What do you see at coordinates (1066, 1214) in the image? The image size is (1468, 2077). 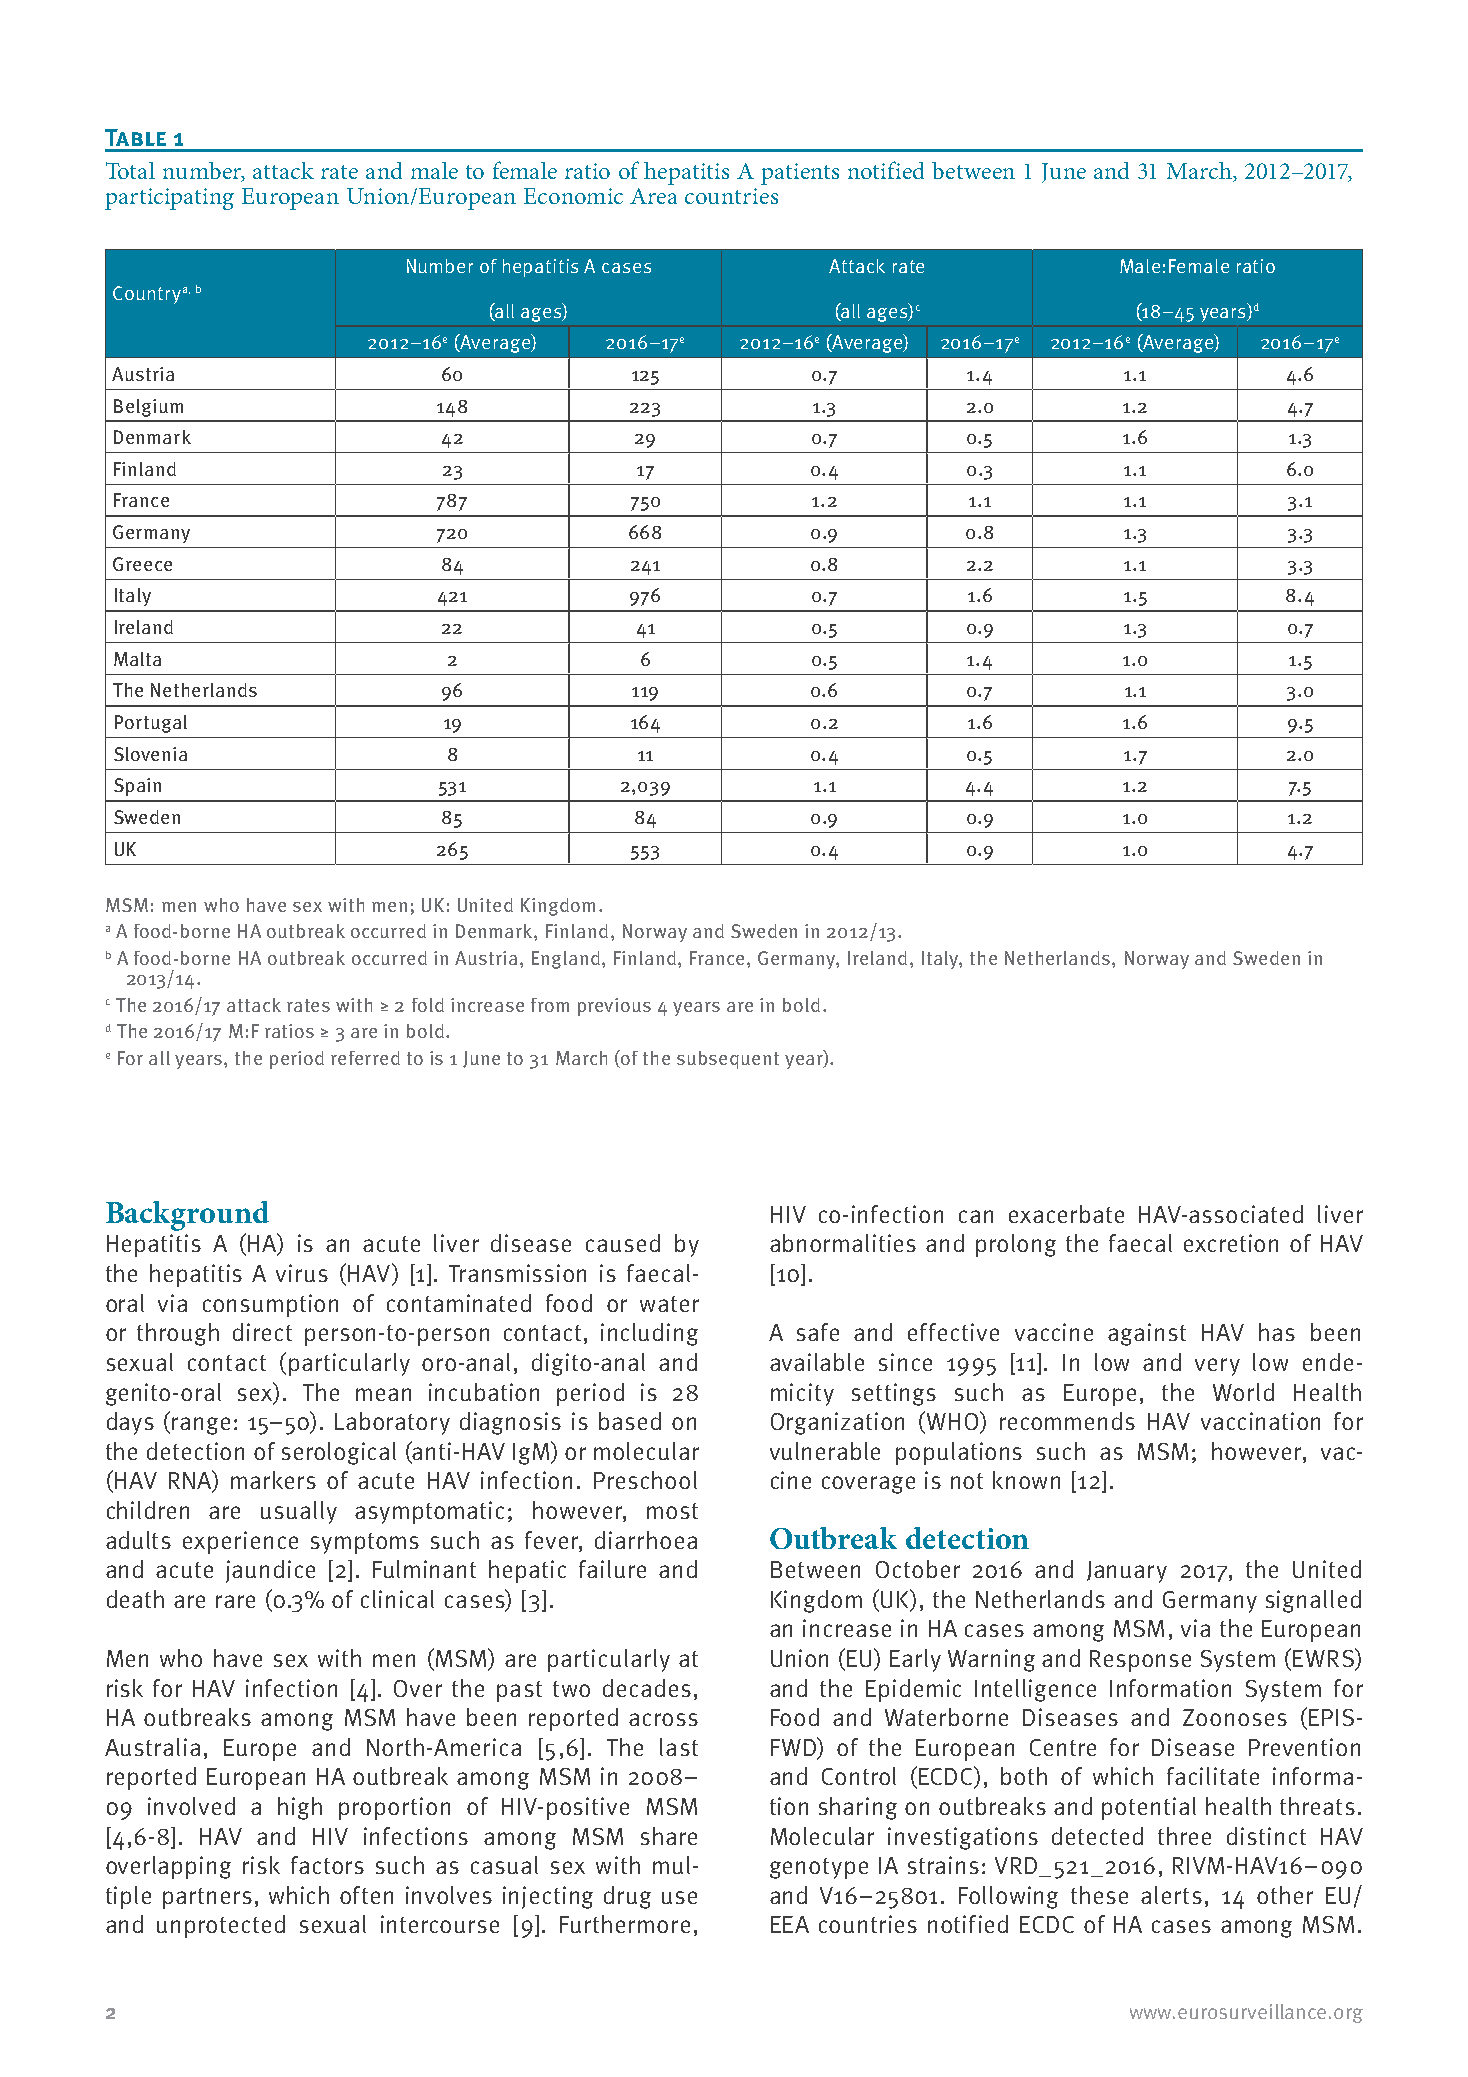 I see `exacerbate` at bounding box center [1066, 1214].
